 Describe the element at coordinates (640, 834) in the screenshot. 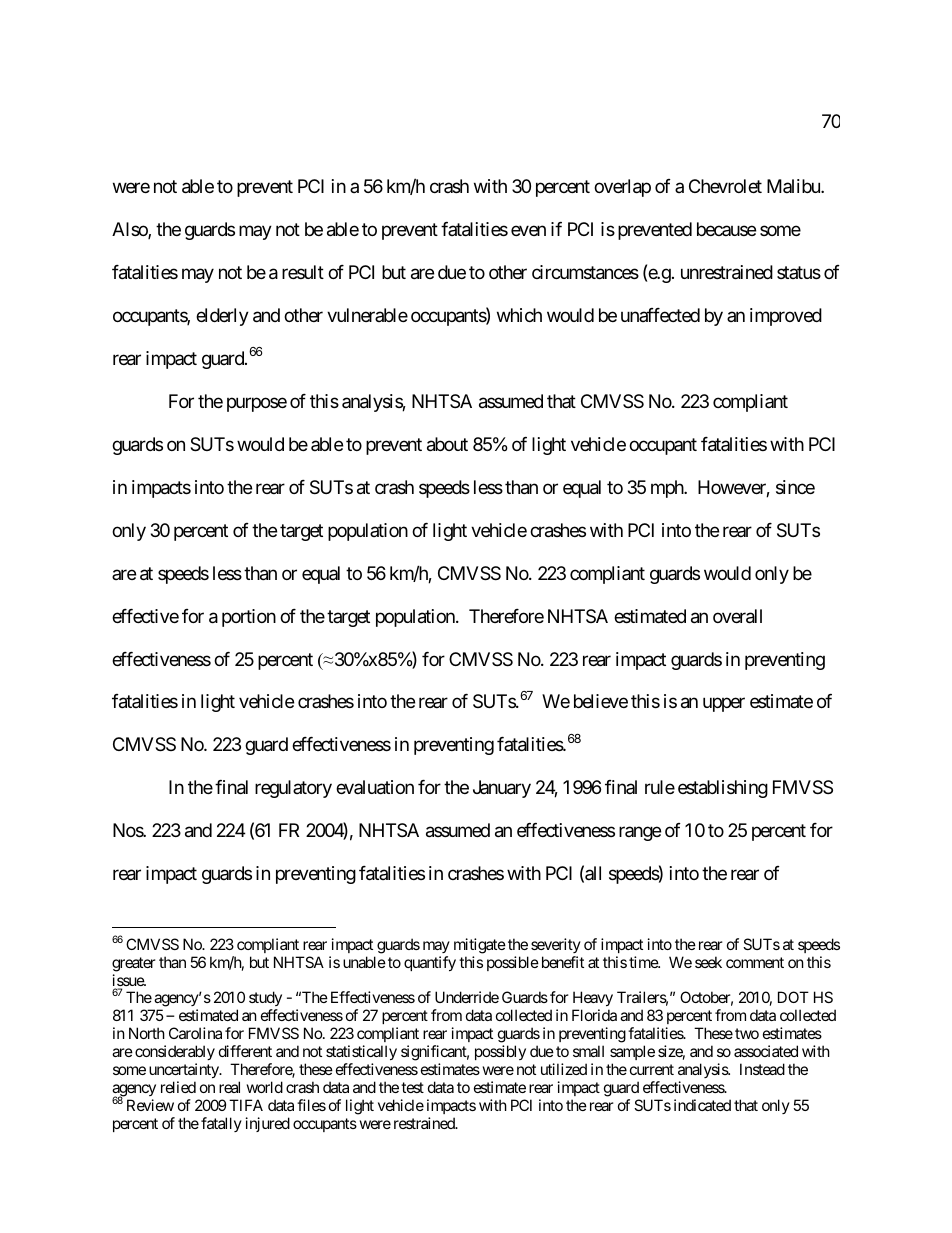

I see `range` at that location.
